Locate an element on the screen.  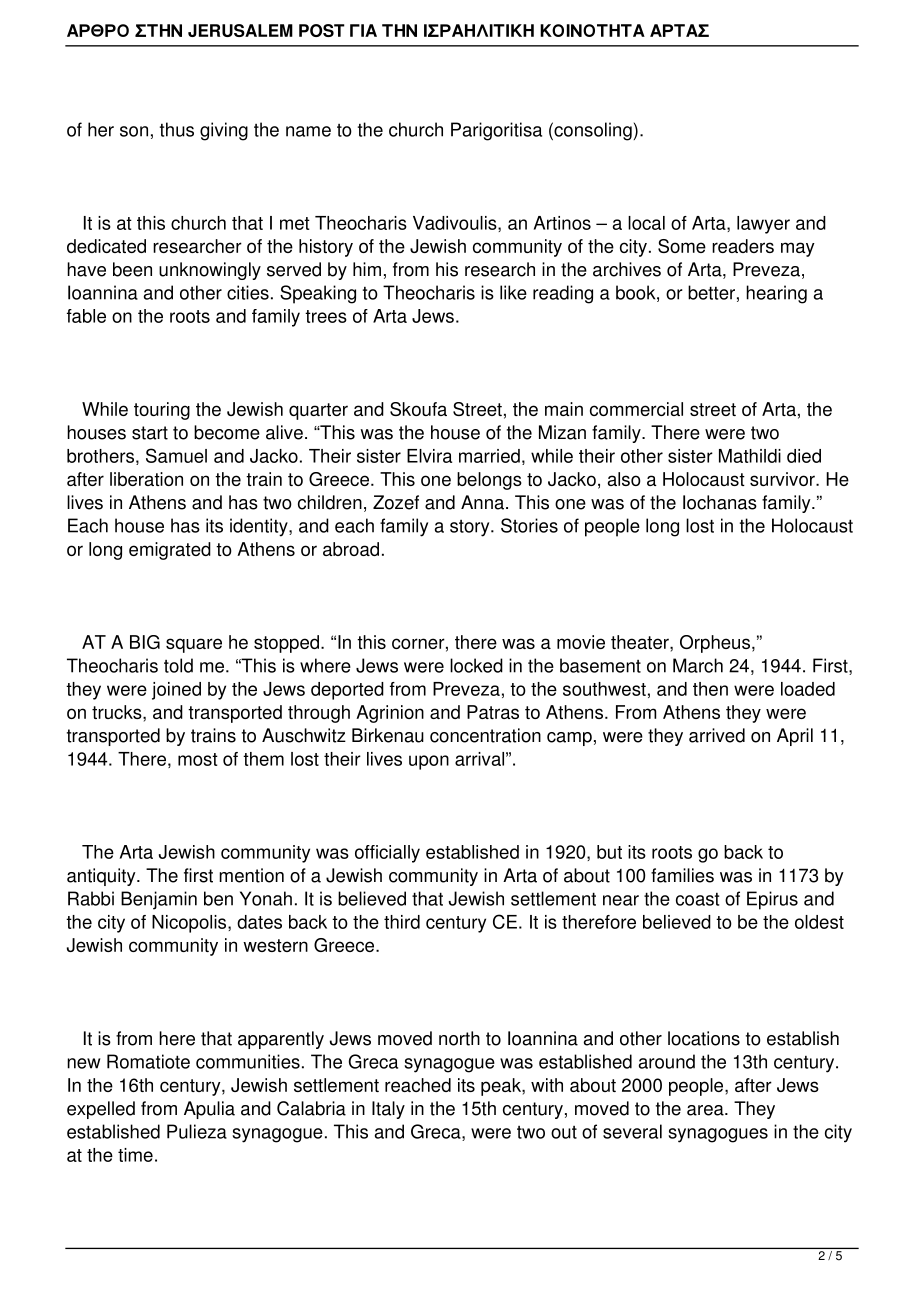
POST is located at coordinates (322, 30).
